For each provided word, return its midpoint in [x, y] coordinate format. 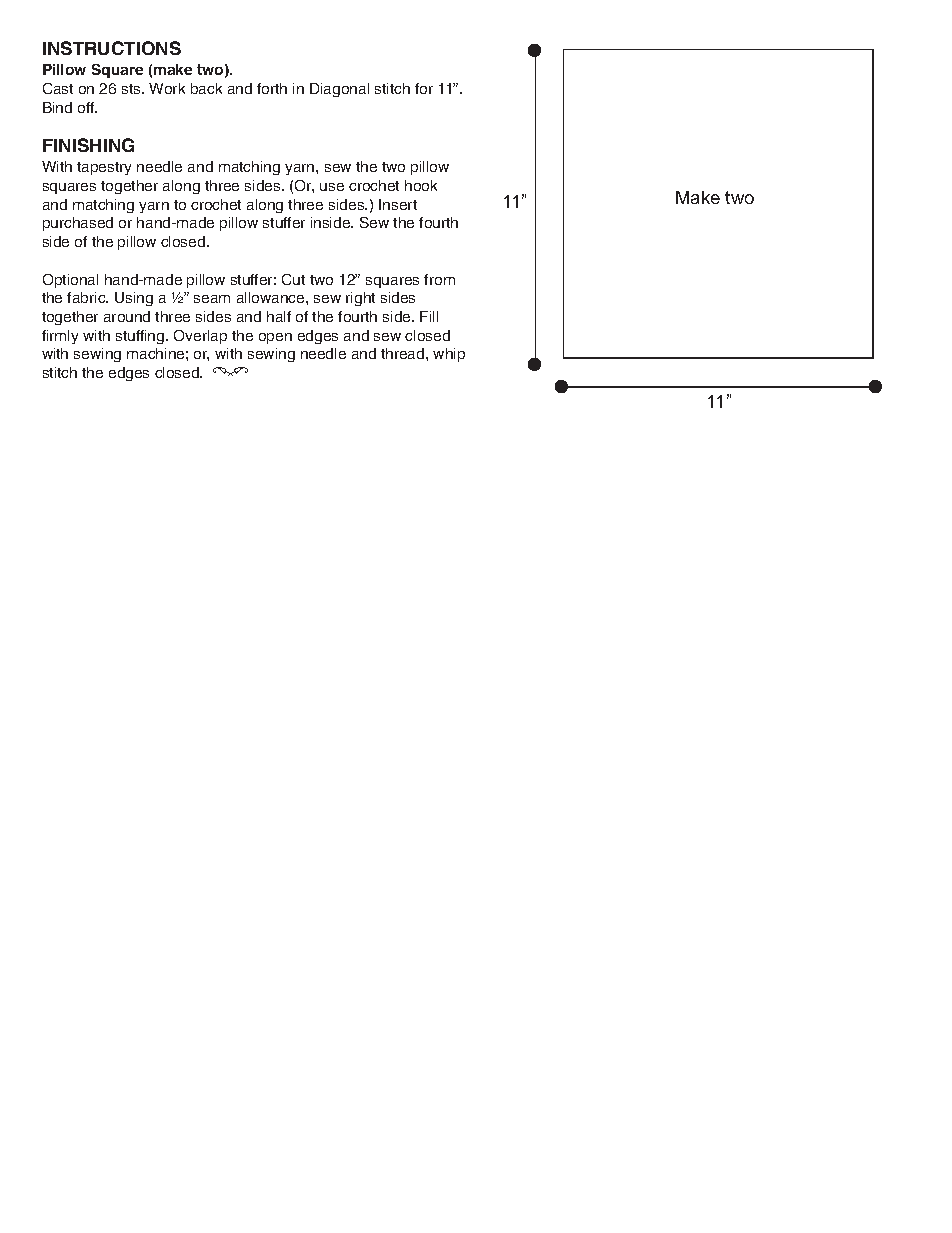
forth [272, 88]
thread [404, 353]
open [275, 338]
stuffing [141, 337]
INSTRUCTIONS [112, 48]
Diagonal [339, 90]
